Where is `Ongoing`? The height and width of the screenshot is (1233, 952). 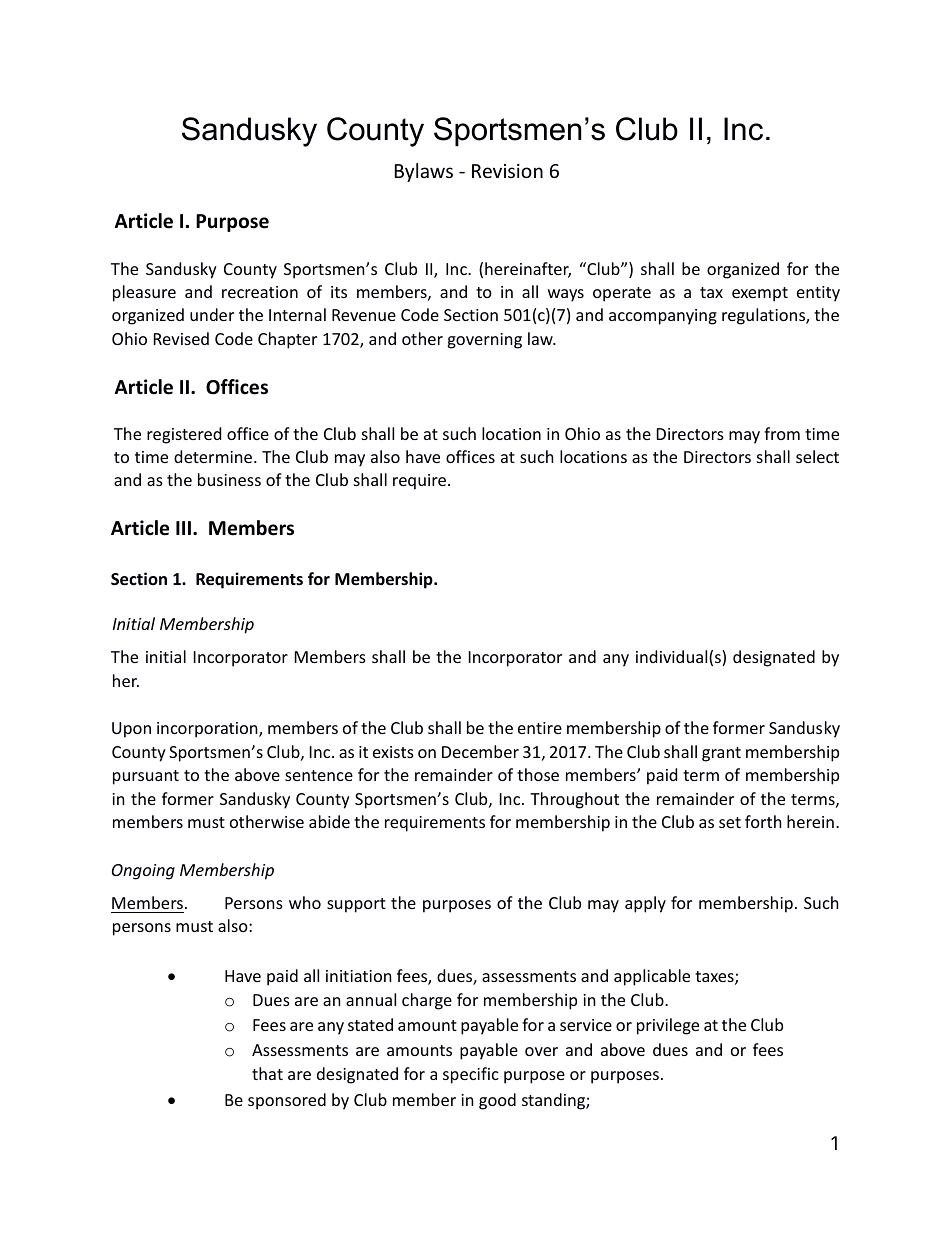 Ongoing is located at coordinates (143, 872).
